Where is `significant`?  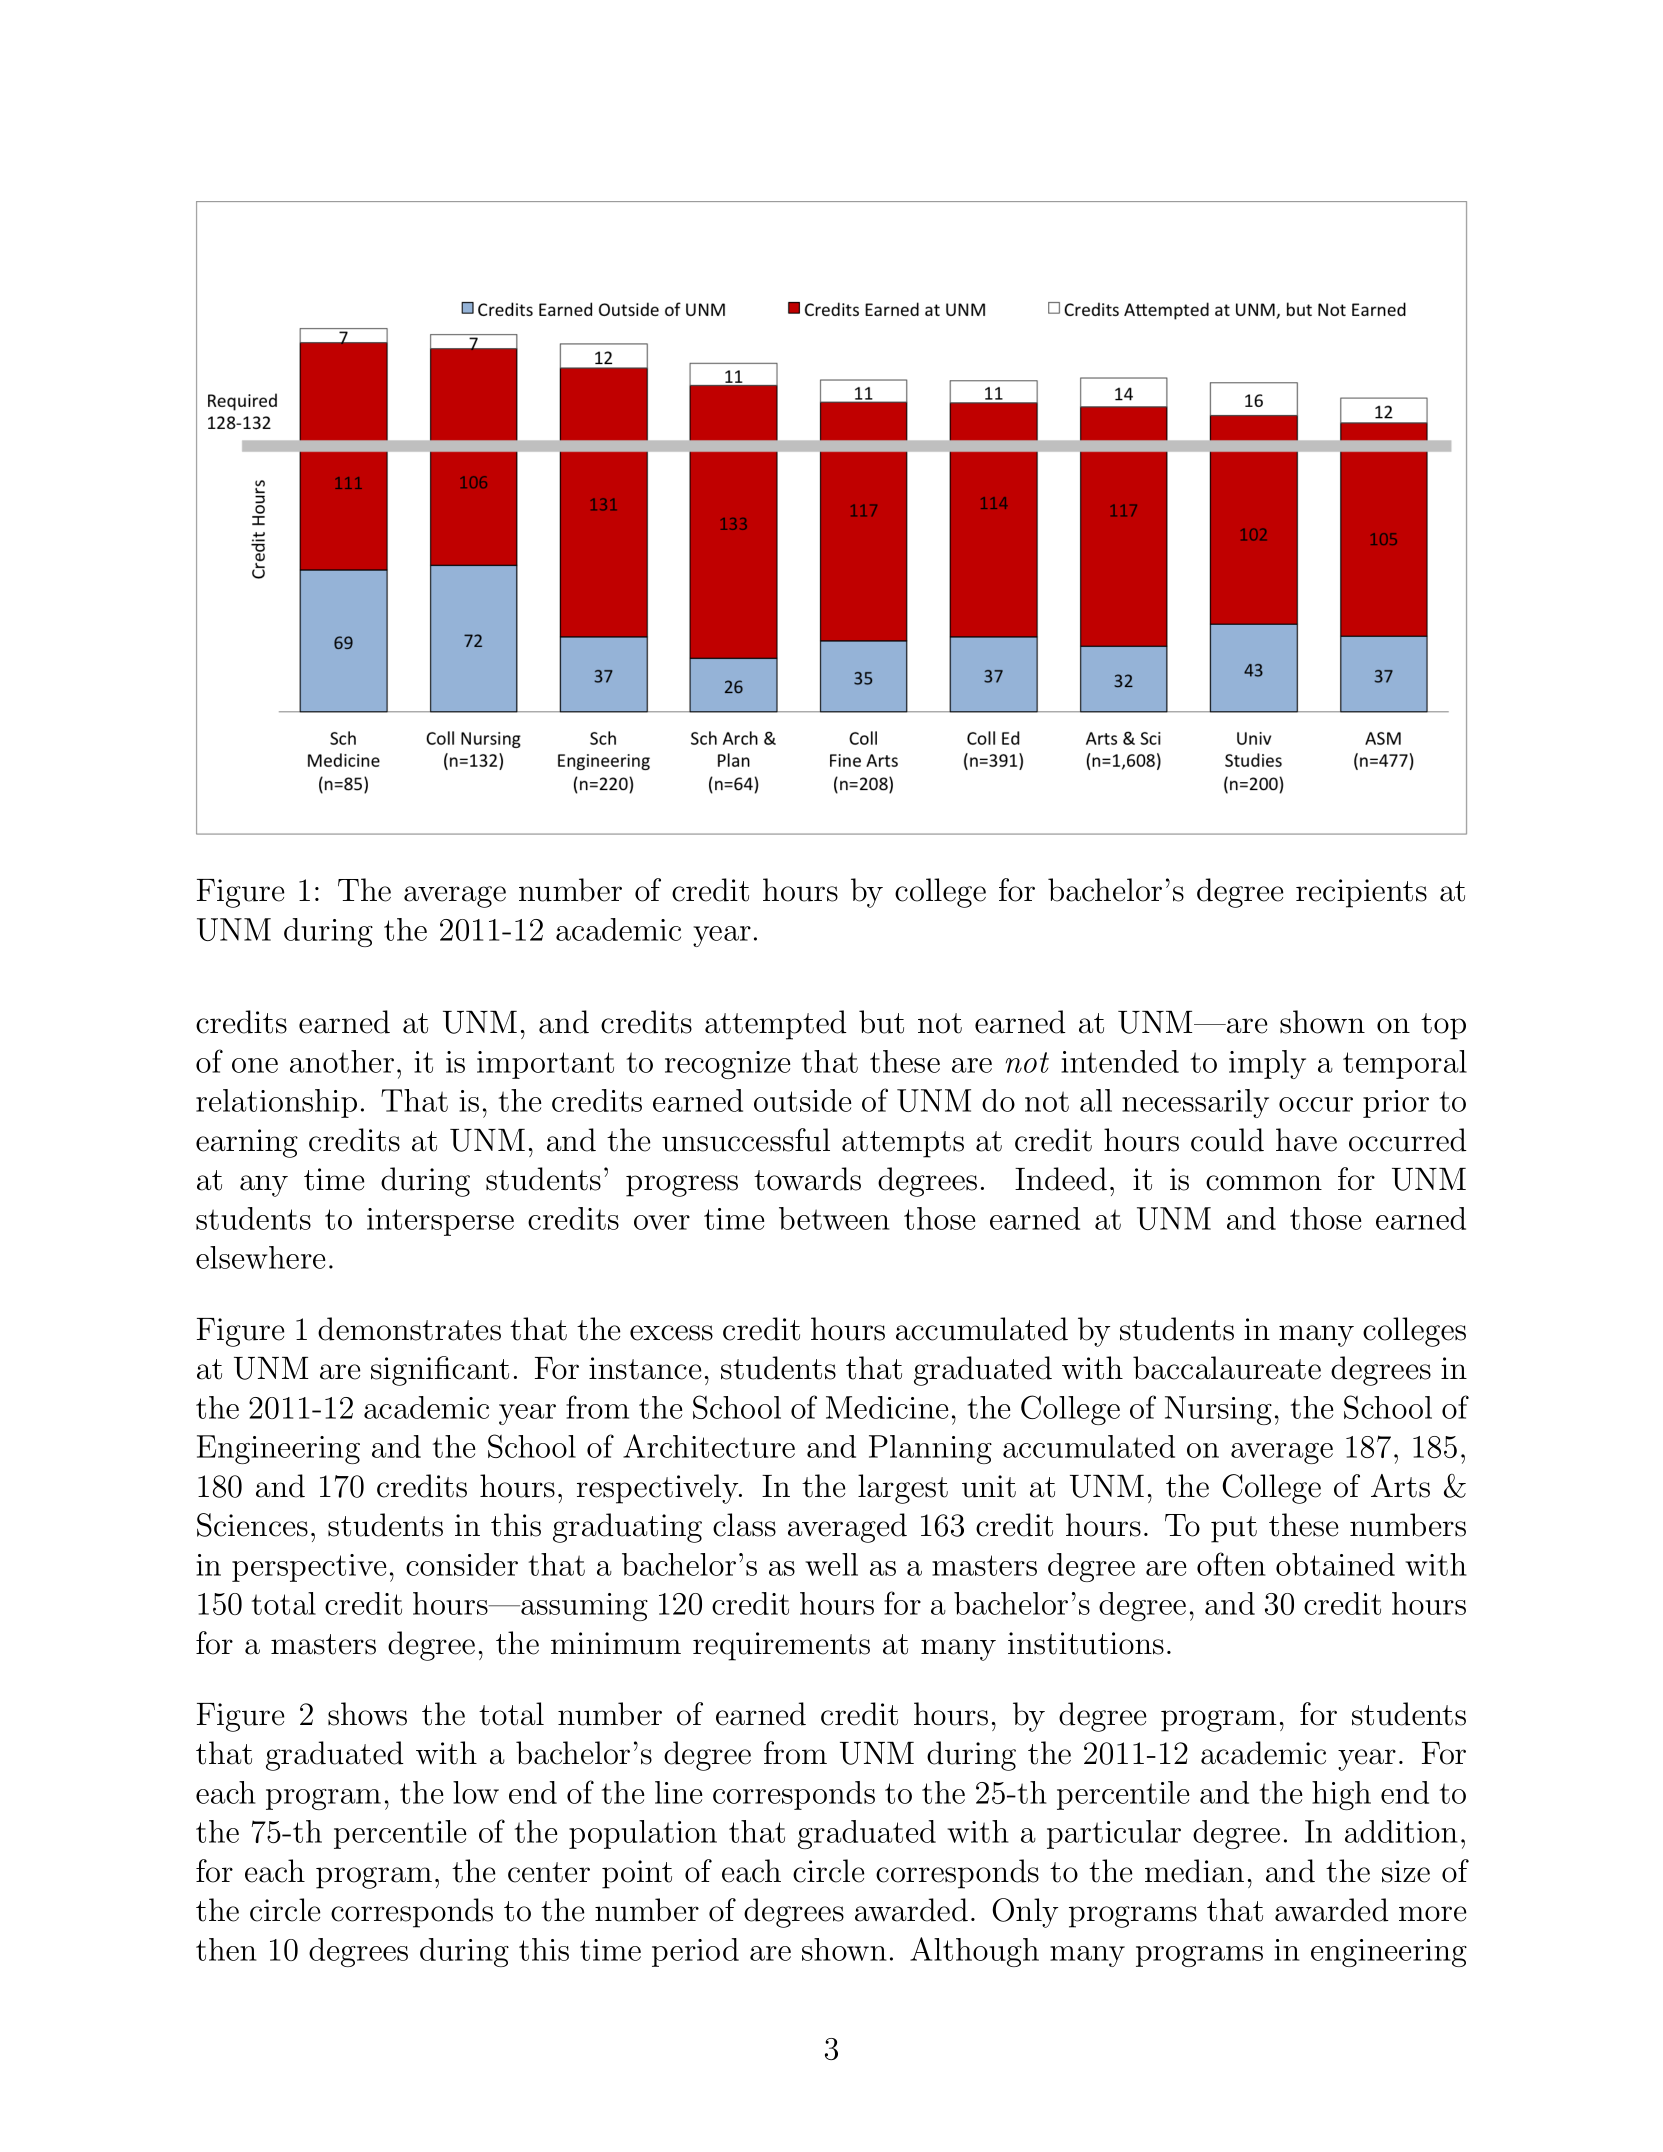 significant is located at coordinates (440, 1371).
